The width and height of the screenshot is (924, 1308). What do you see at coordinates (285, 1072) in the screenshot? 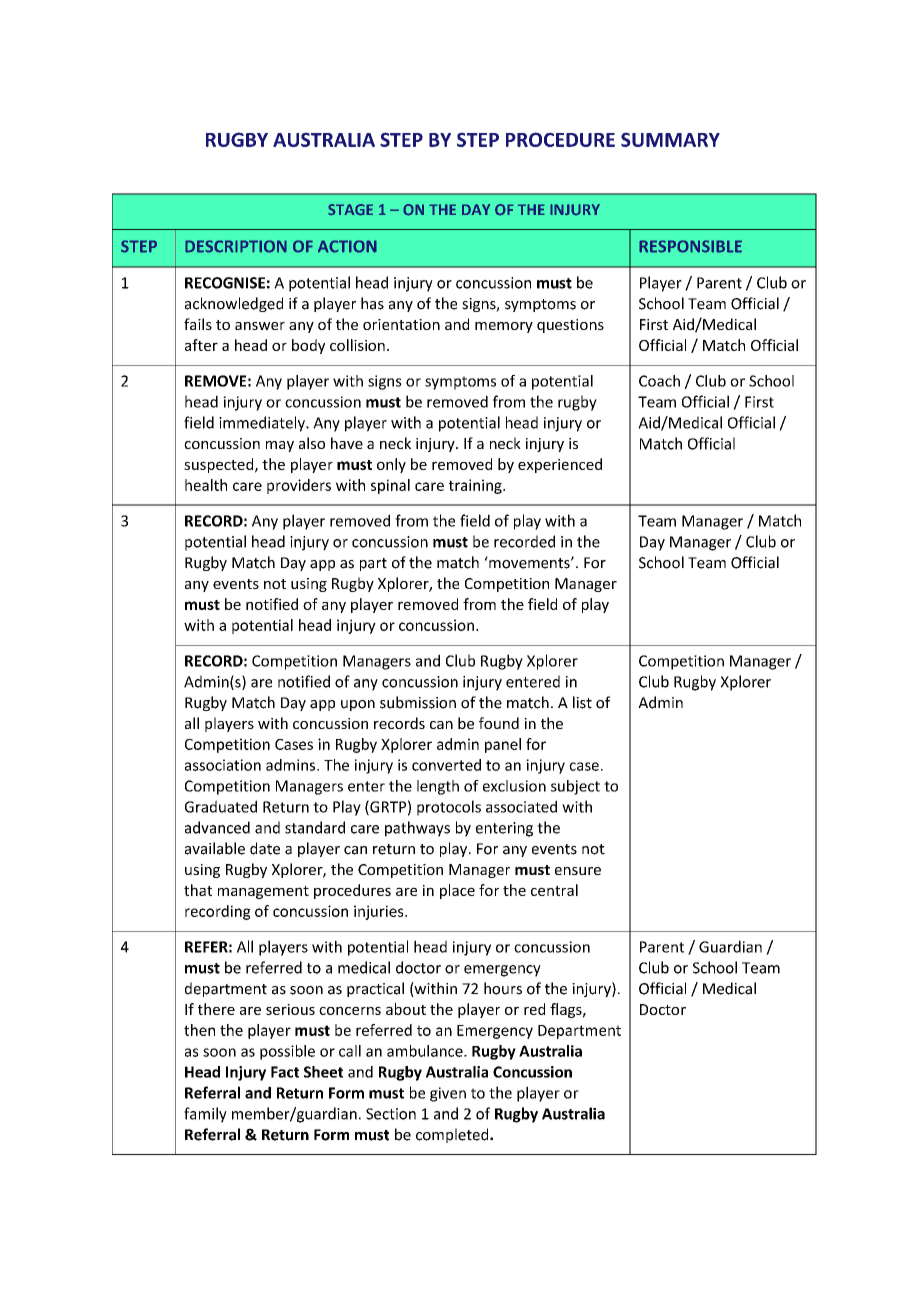
I see `Fact` at bounding box center [285, 1072].
